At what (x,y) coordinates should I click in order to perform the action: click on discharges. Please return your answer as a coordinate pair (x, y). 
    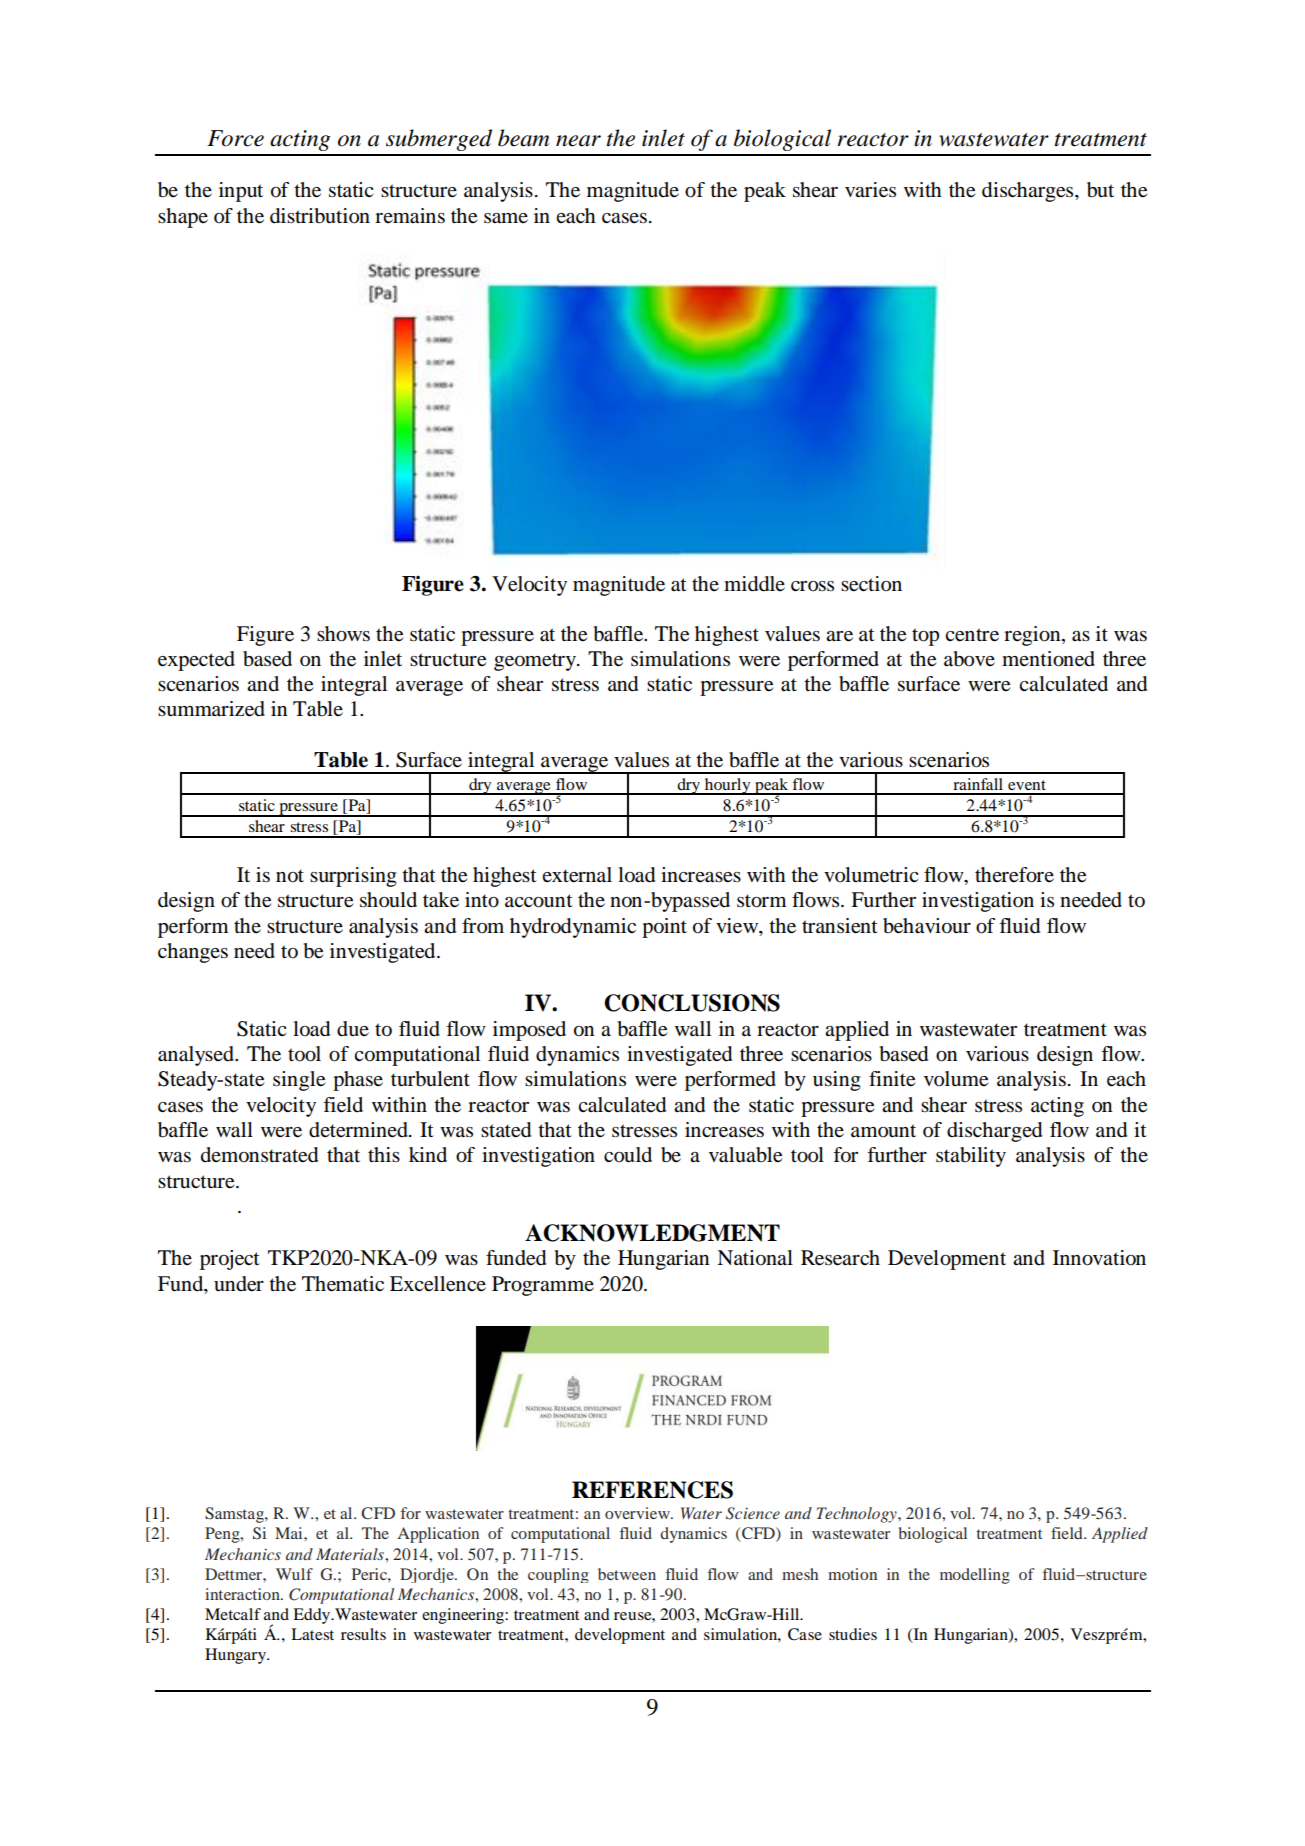
    Looking at the image, I should click on (1029, 192).
